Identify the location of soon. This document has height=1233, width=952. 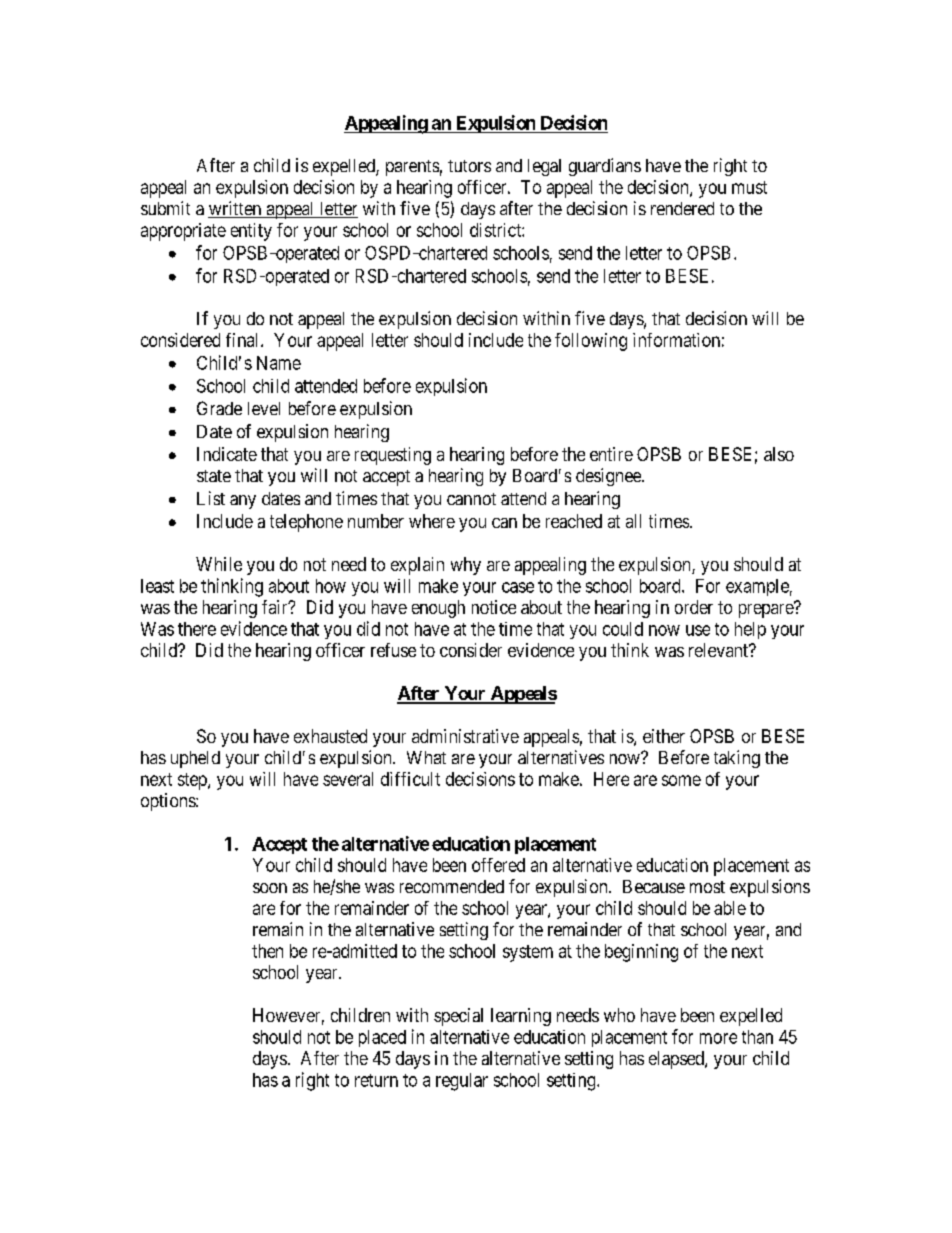
(270, 888).
